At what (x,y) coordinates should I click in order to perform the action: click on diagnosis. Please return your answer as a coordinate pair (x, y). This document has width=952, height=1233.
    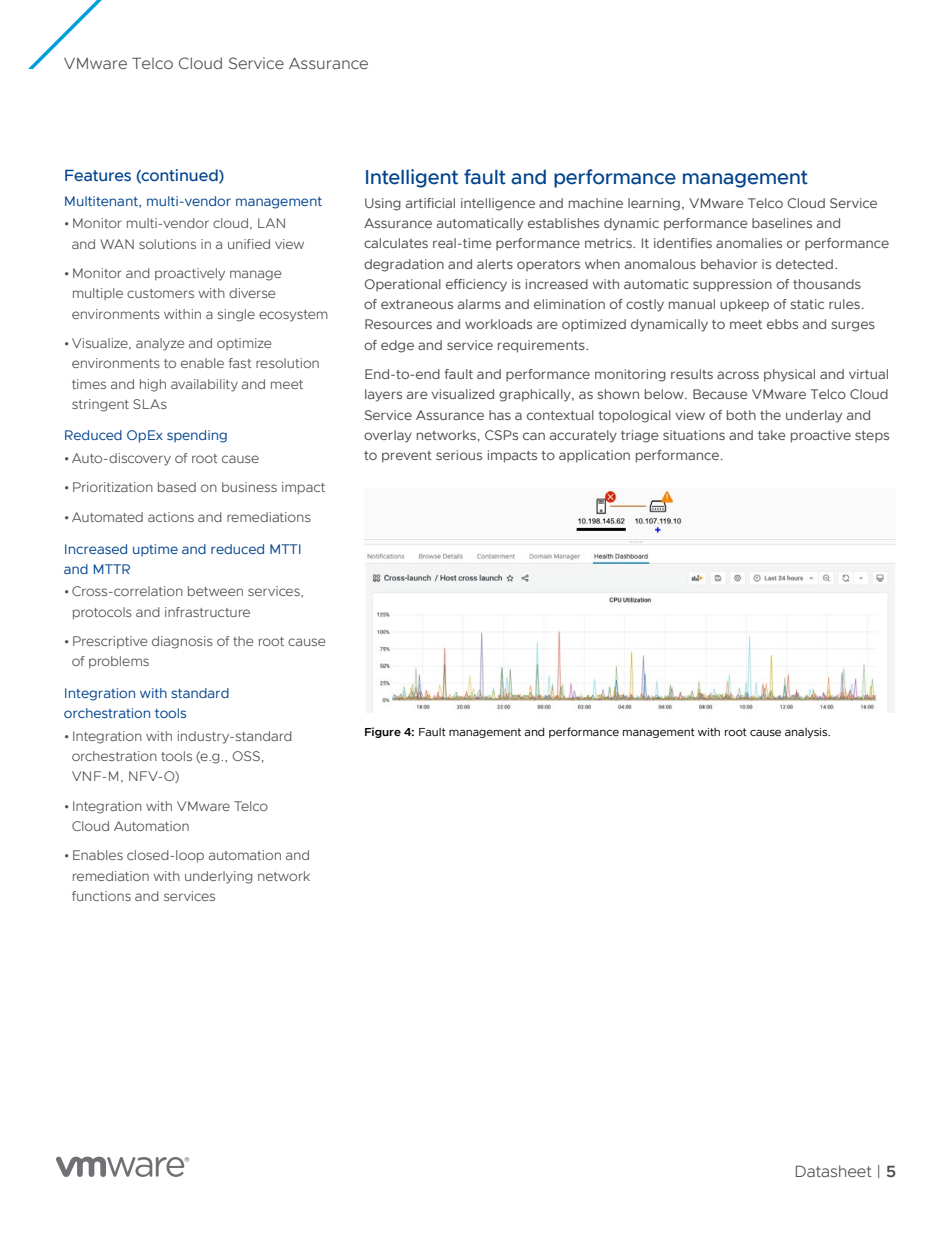
    Looking at the image, I should click on (182, 642).
